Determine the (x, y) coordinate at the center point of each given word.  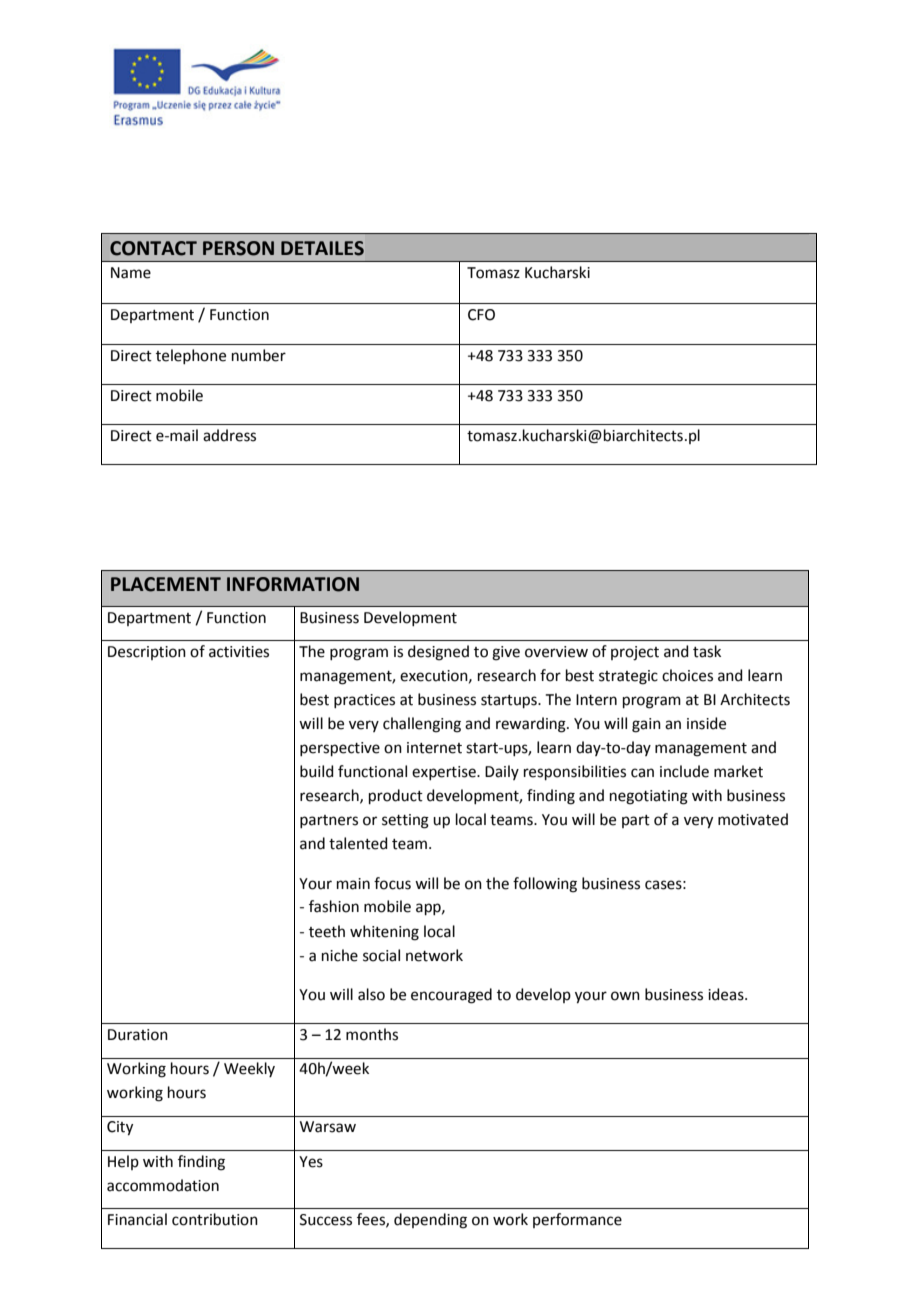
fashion (334, 906)
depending (430, 1221)
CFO (481, 315)
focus (392, 883)
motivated (753, 819)
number (259, 355)
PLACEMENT (166, 584)
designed (438, 653)
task (707, 651)
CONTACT (153, 248)
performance (577, 1220)
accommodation (163, 1185)
